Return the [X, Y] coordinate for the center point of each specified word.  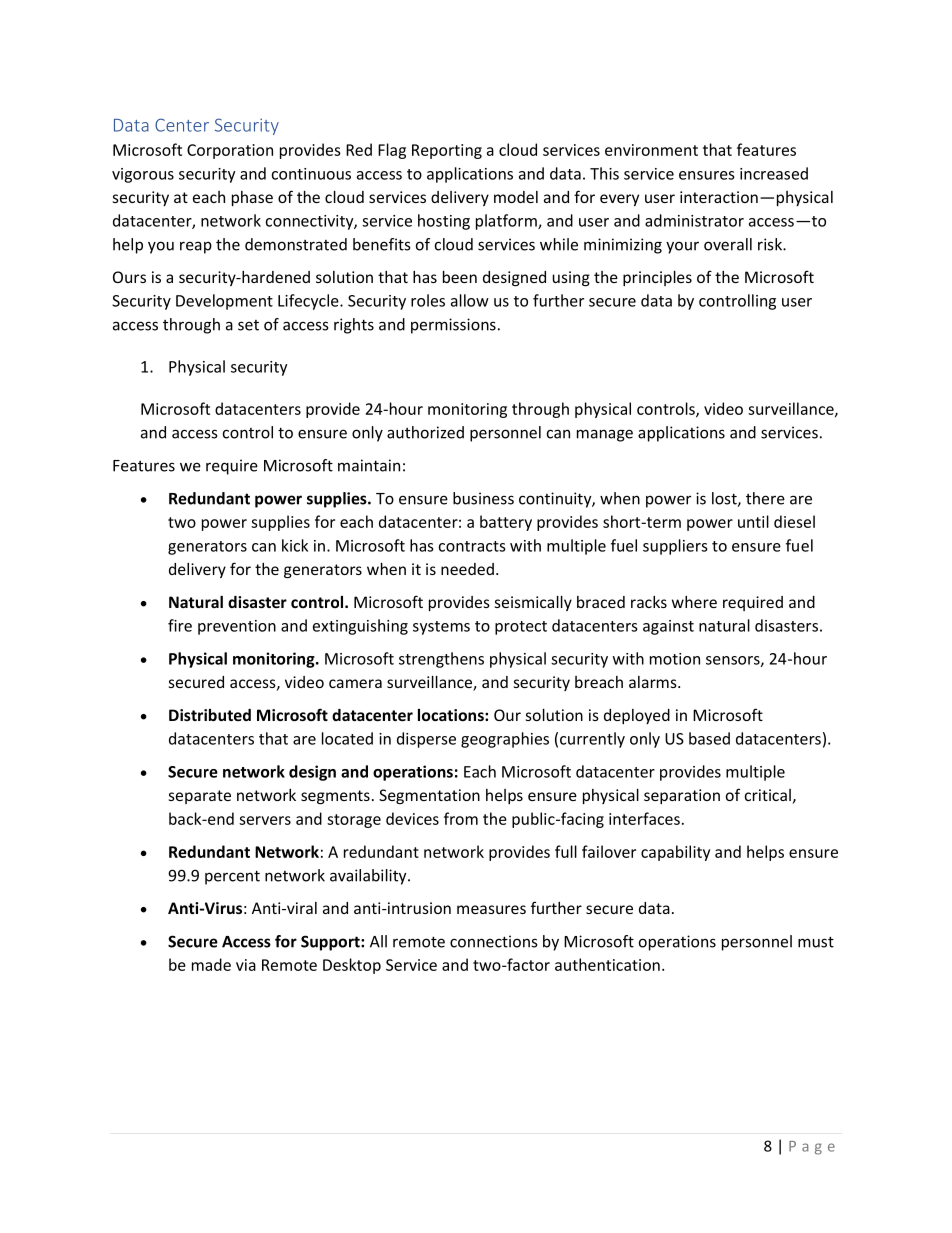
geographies [505, 740]
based [709, 738]
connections [494, 941]
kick [295, 545]
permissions [453, 326]
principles [657, 278]
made [211, 964]
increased [774, 173]
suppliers [675, 547]
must [816, 942]
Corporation [230, 151]
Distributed [210, 715]
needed [467, 569]
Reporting [447, 151]
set [248, 325]
